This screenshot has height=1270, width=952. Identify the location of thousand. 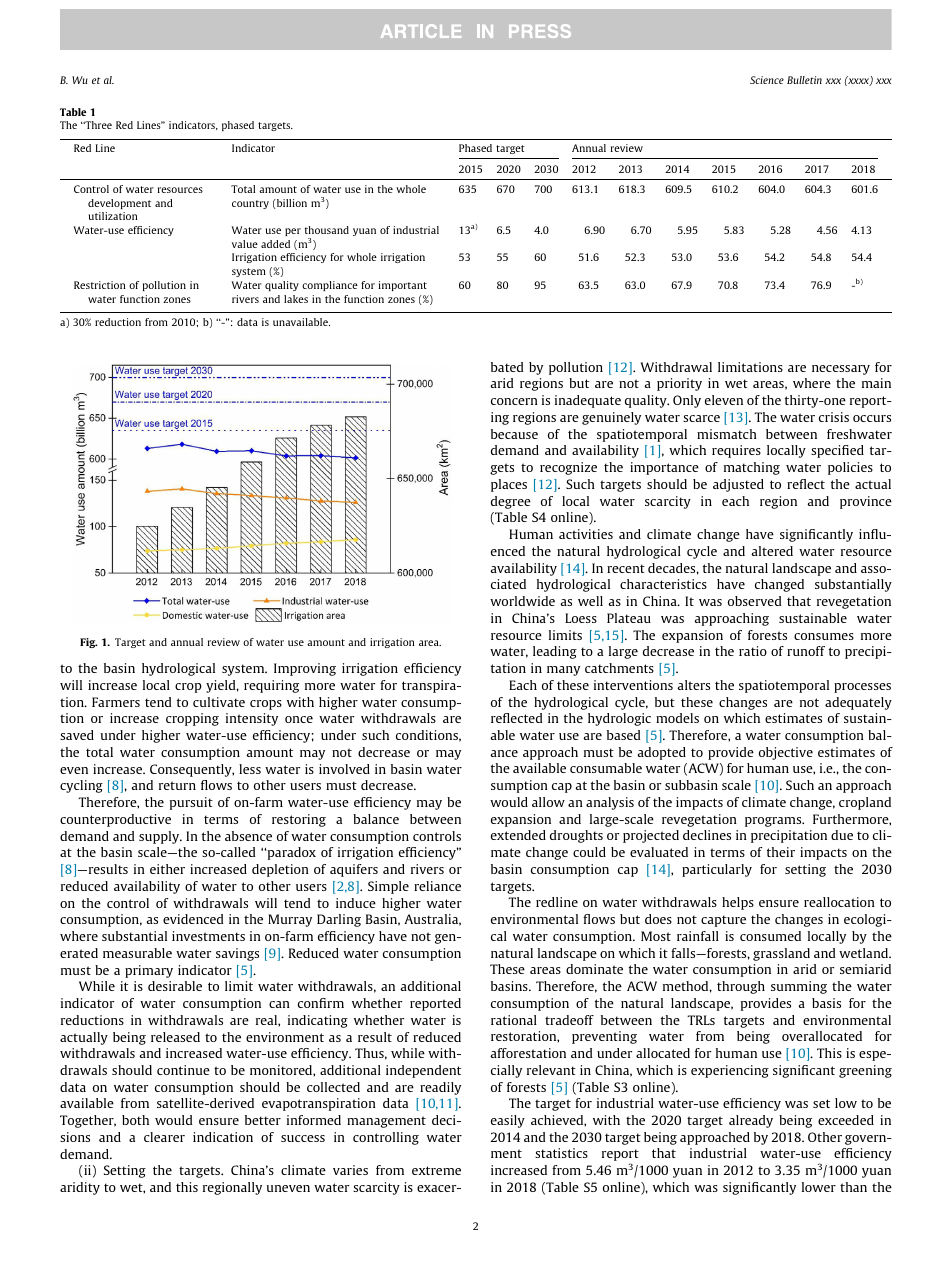
(327, 230).
